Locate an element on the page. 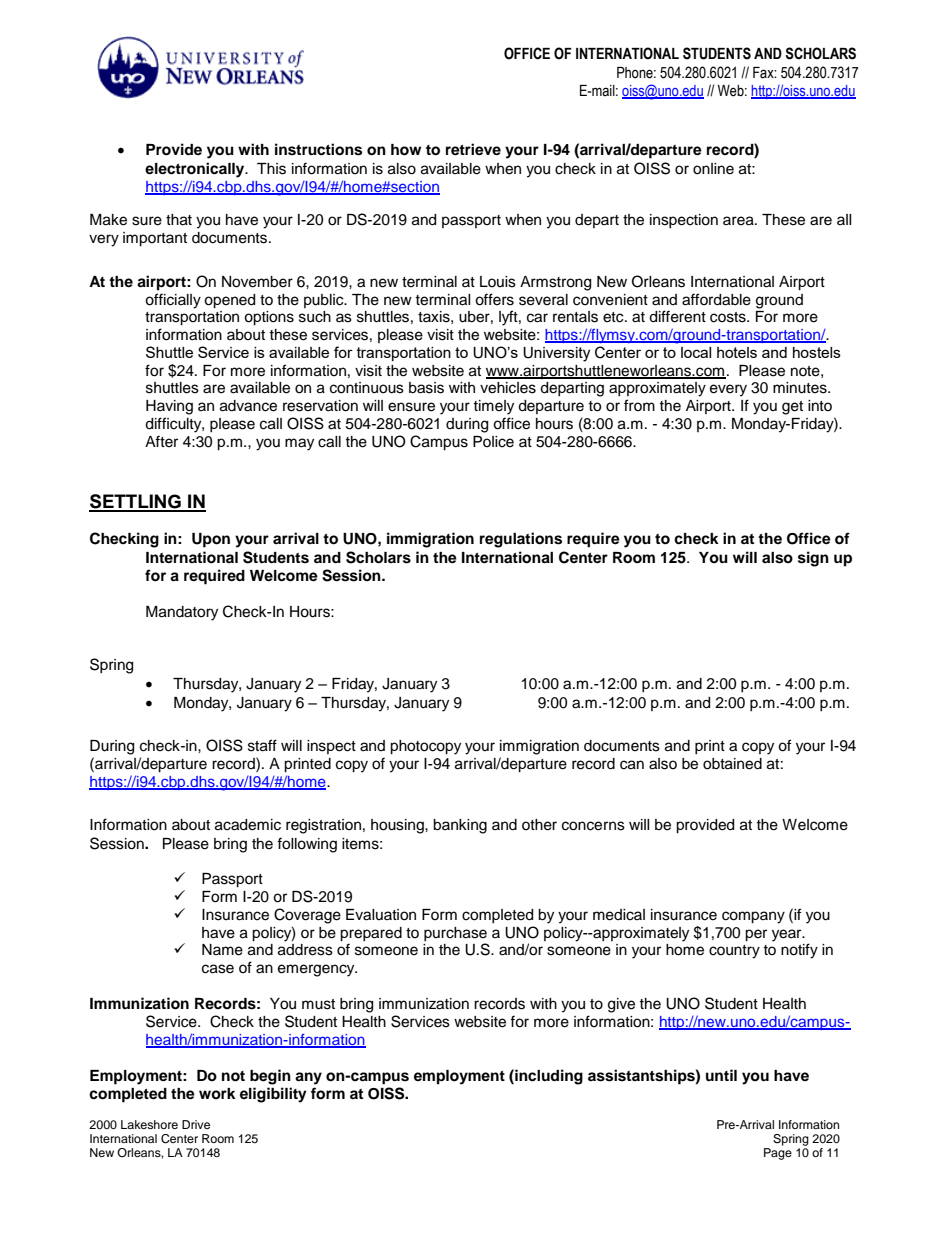 The image size is (952, 1233). online is located at coordinates (713, 169).
